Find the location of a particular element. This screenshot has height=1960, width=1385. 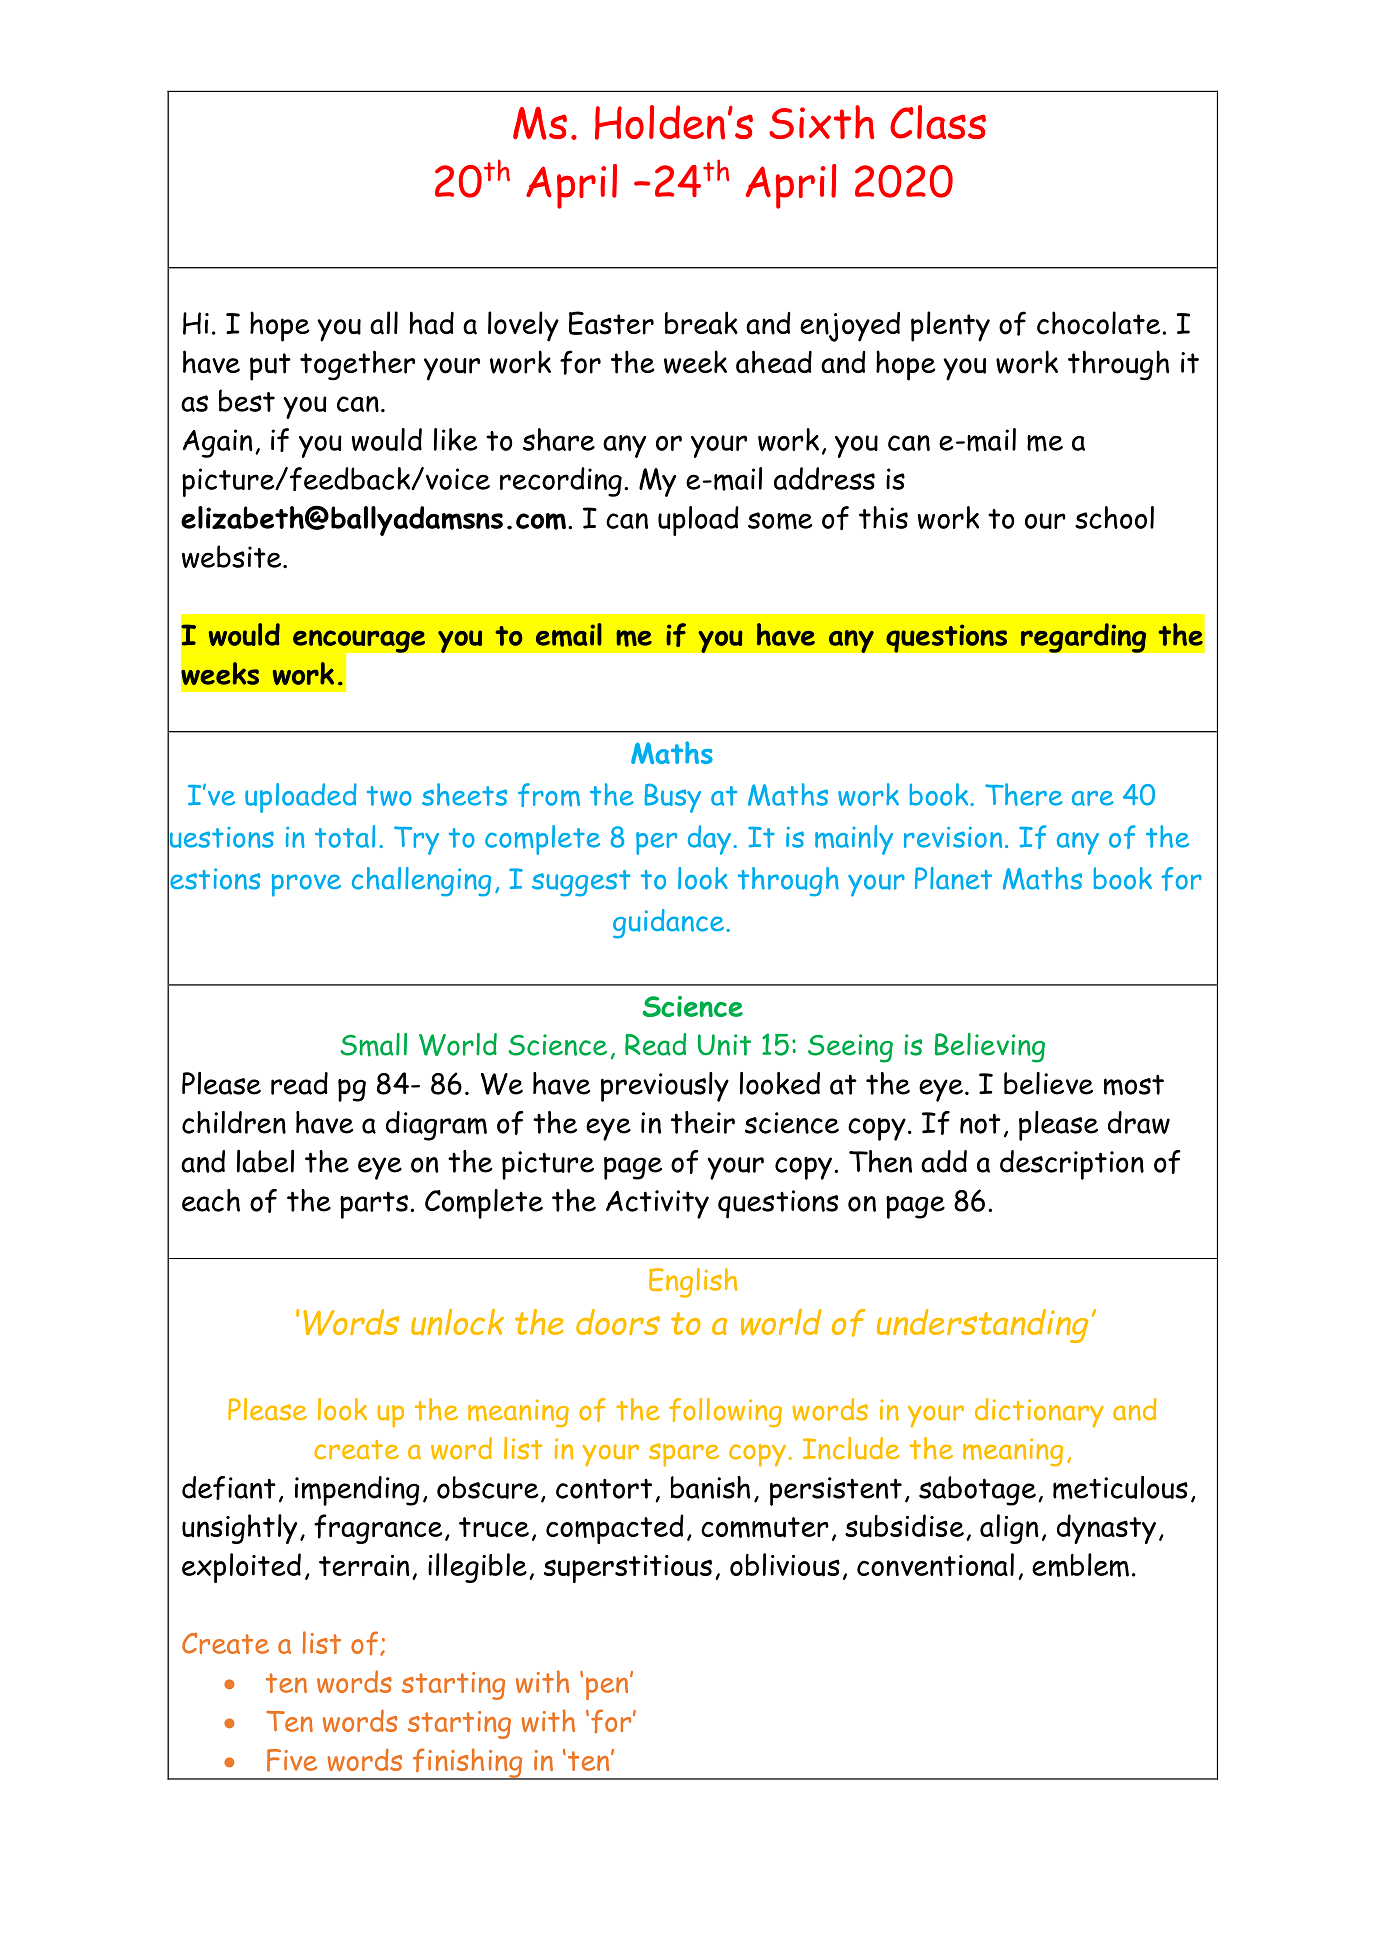

Sixth is located at coordinates (821, 122).
